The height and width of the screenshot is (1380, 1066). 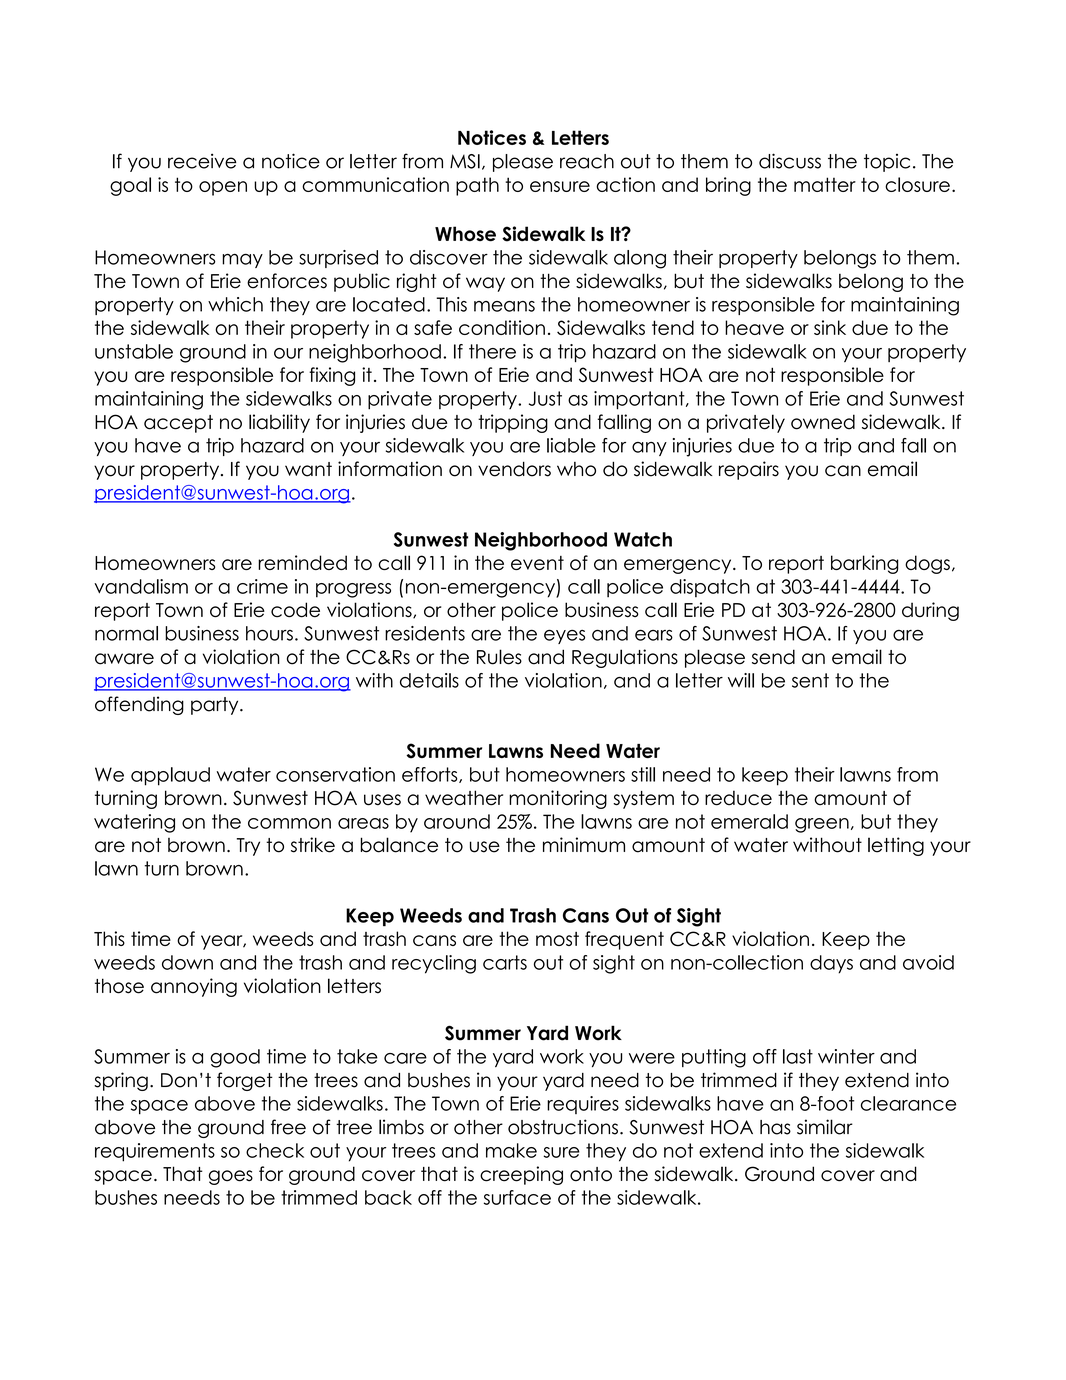 What do you see at coordinates (477, 186) in the screenshot?
I see `path` at bounding box center [477, 186].
